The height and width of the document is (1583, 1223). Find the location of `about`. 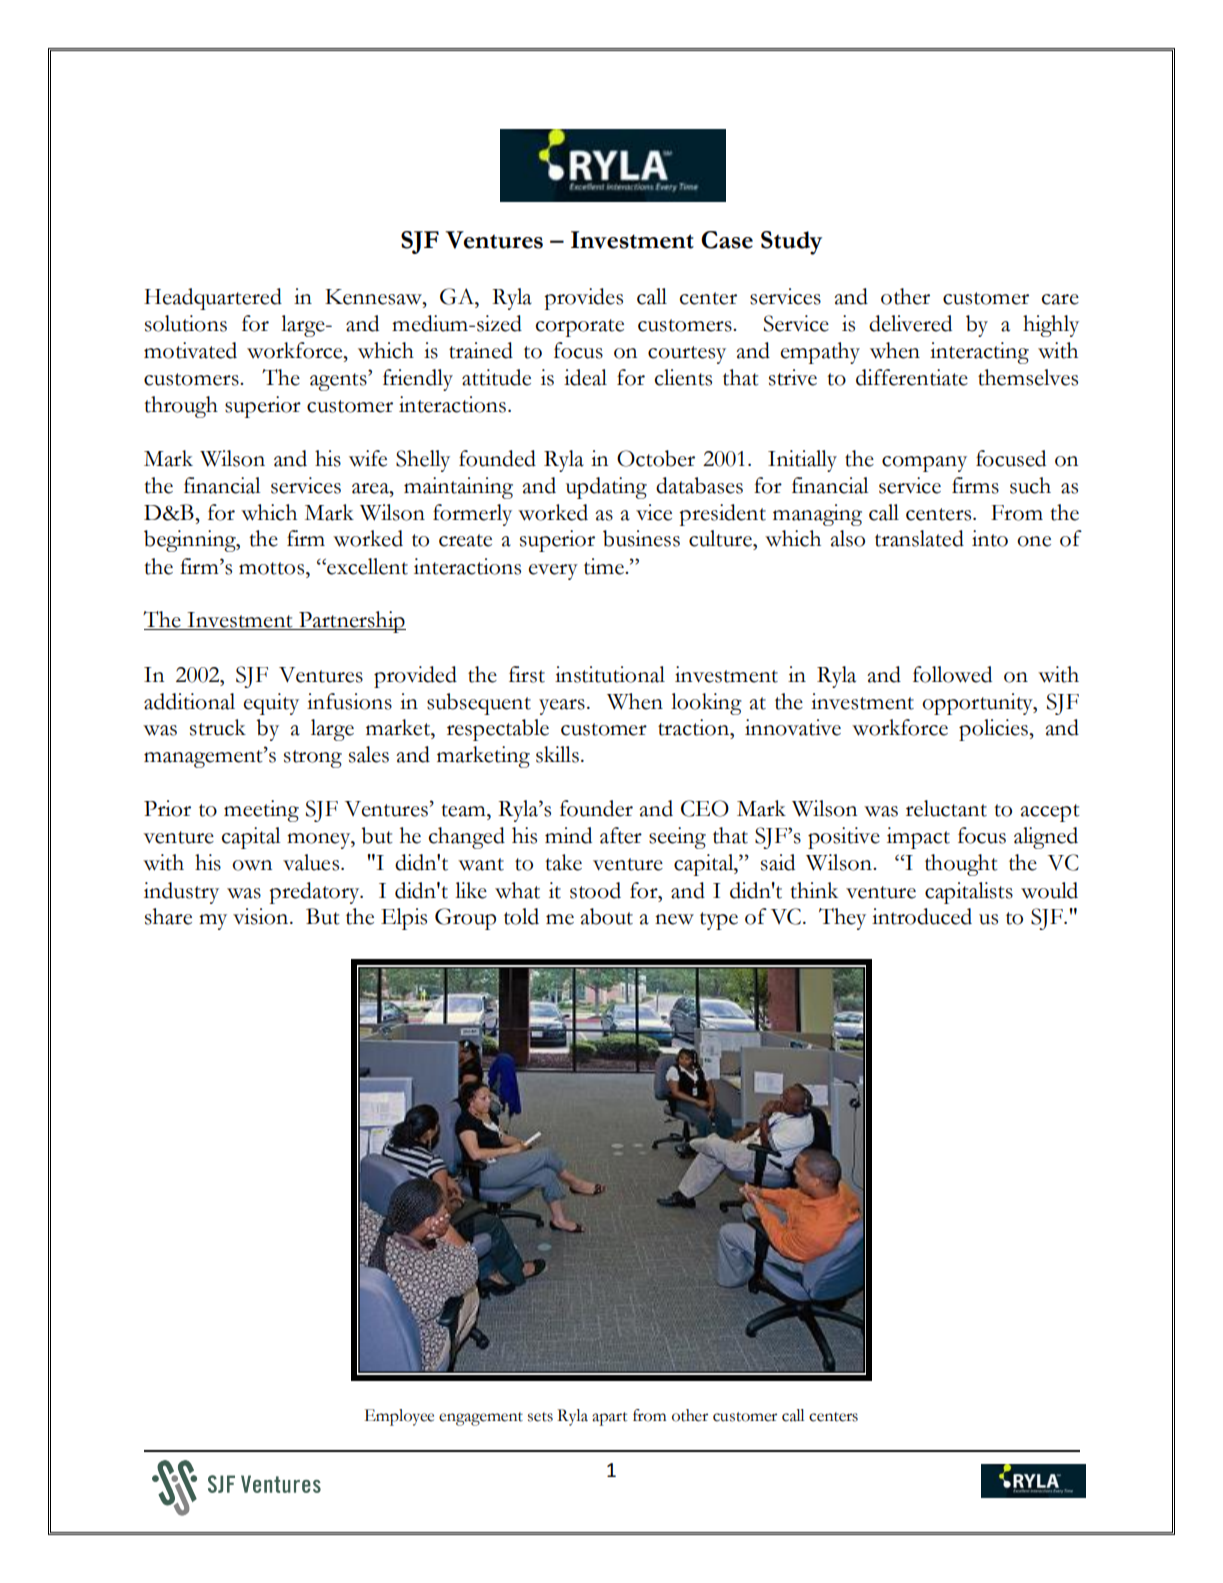

about is located at coordinates (606, 916).
